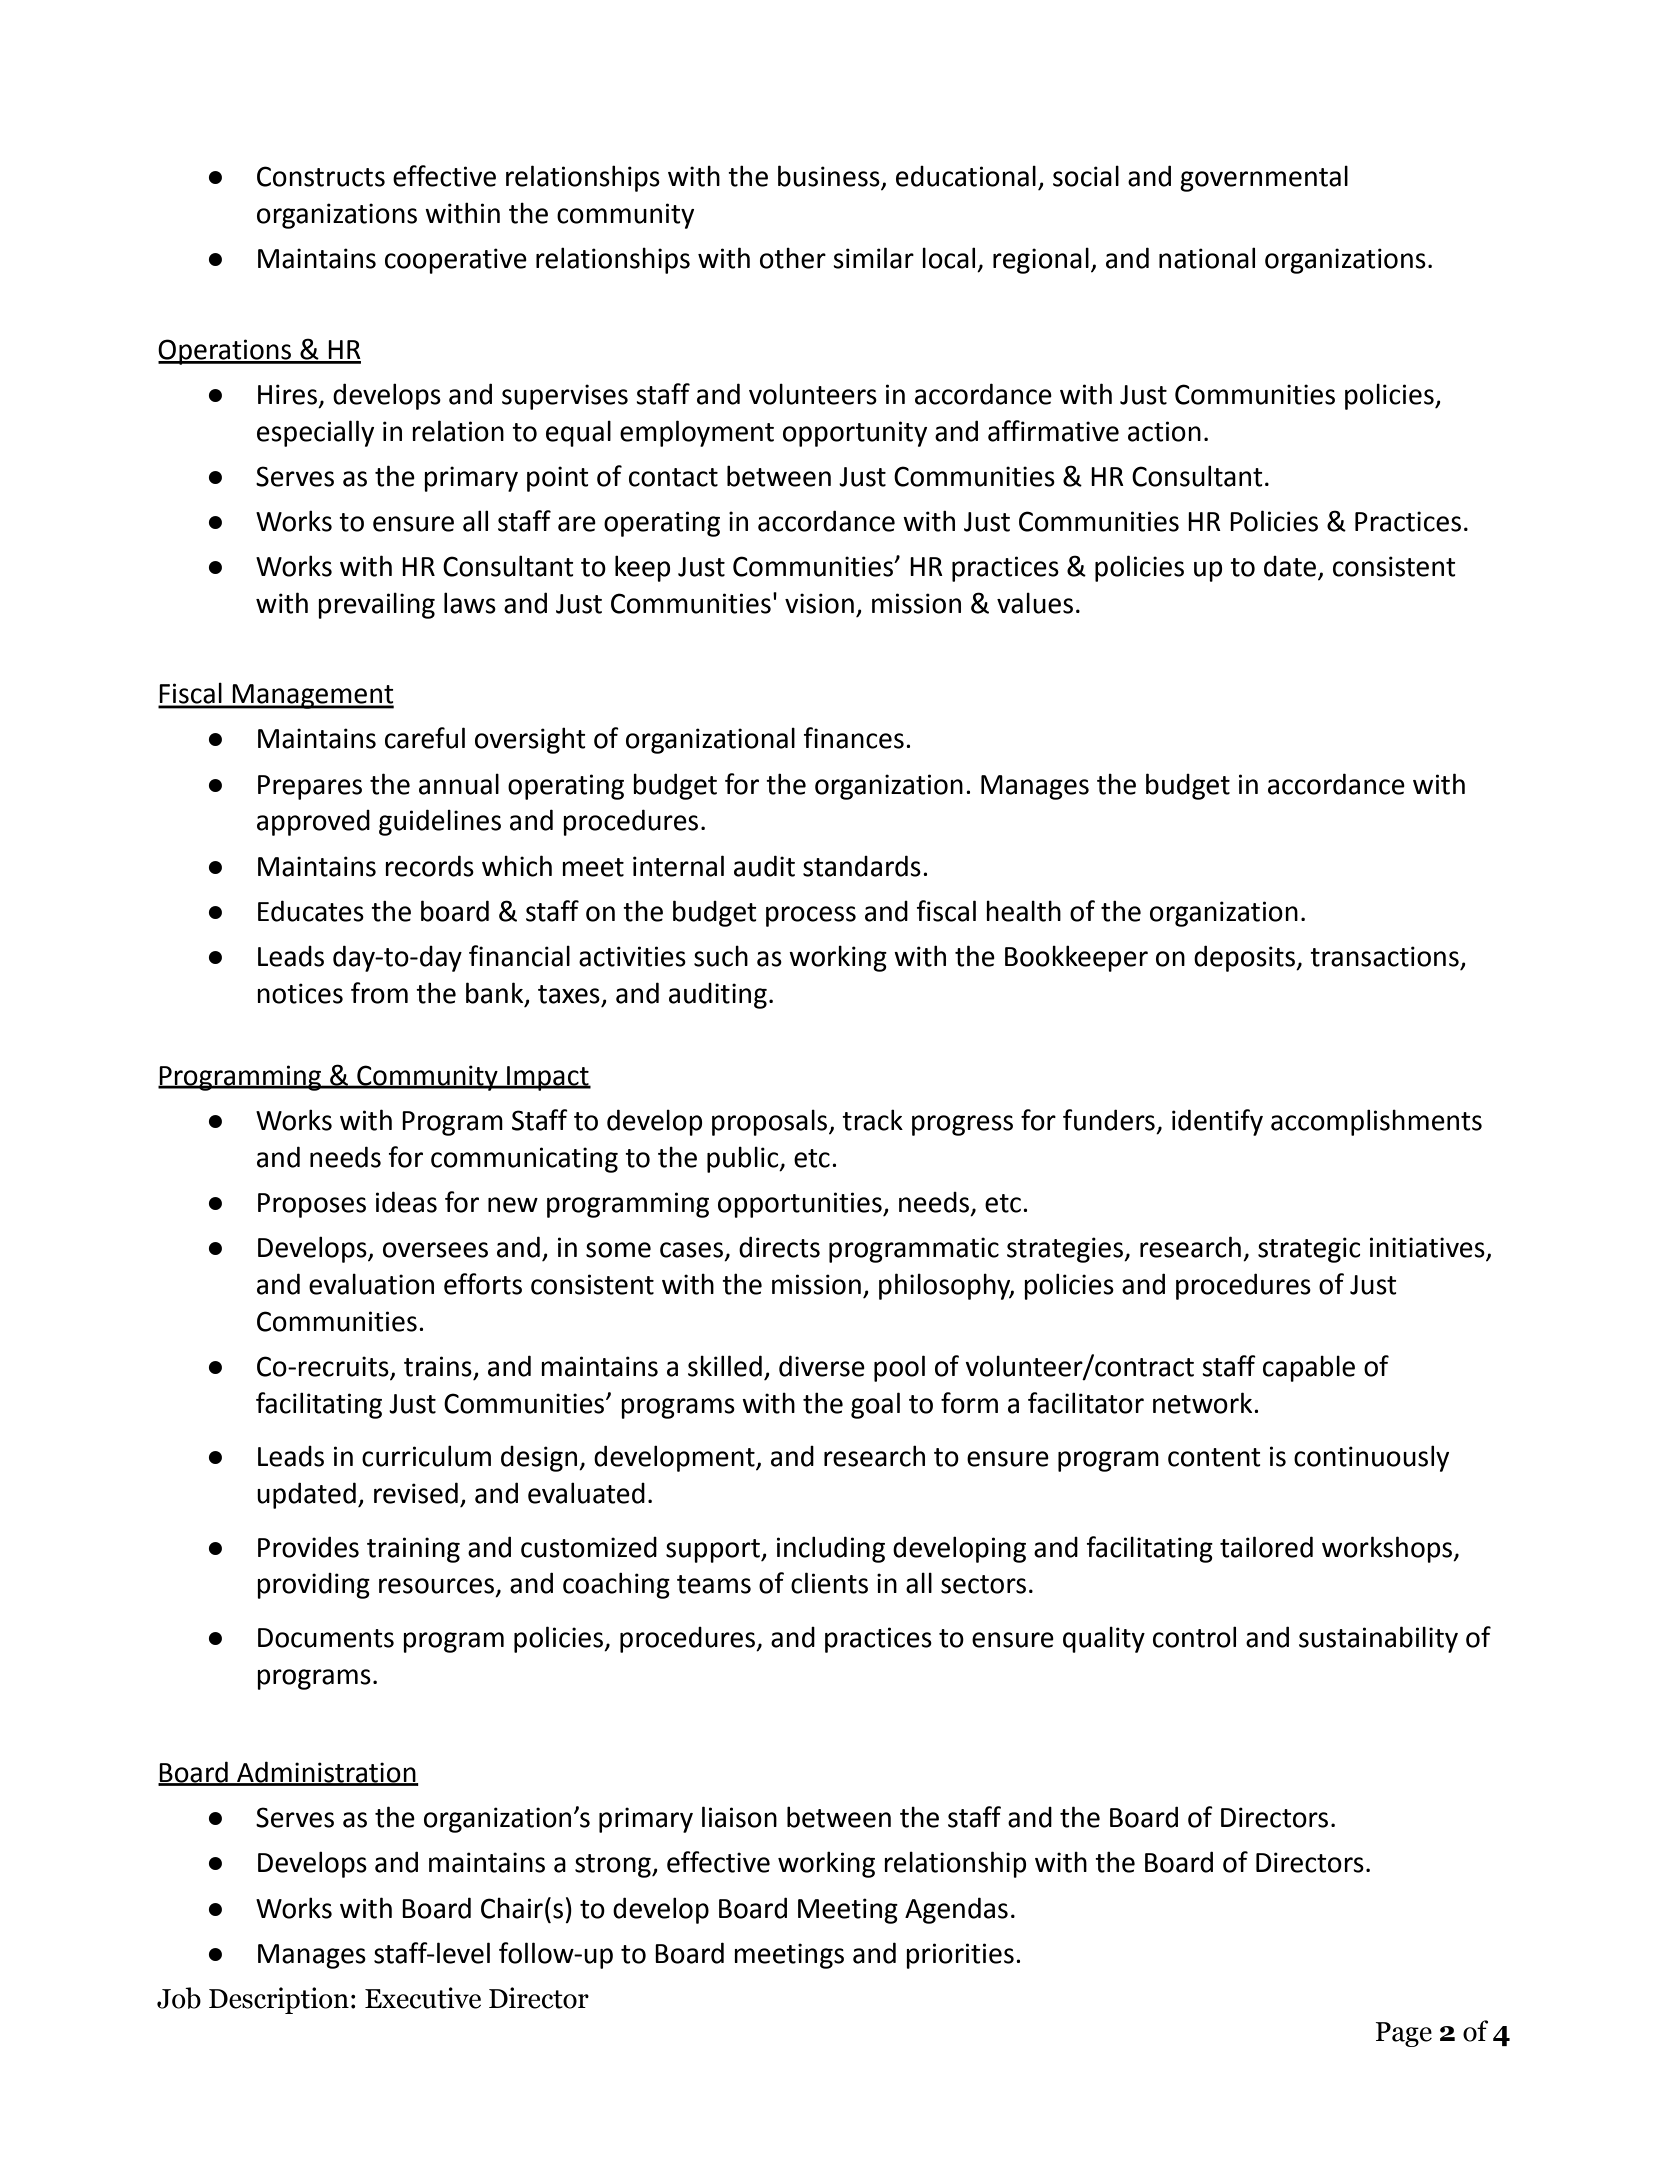 This screenshot has width=1673, height=2166. Describe the element at coordinates (960, 1956) in the screenshot. I see `priorities` at that location.
